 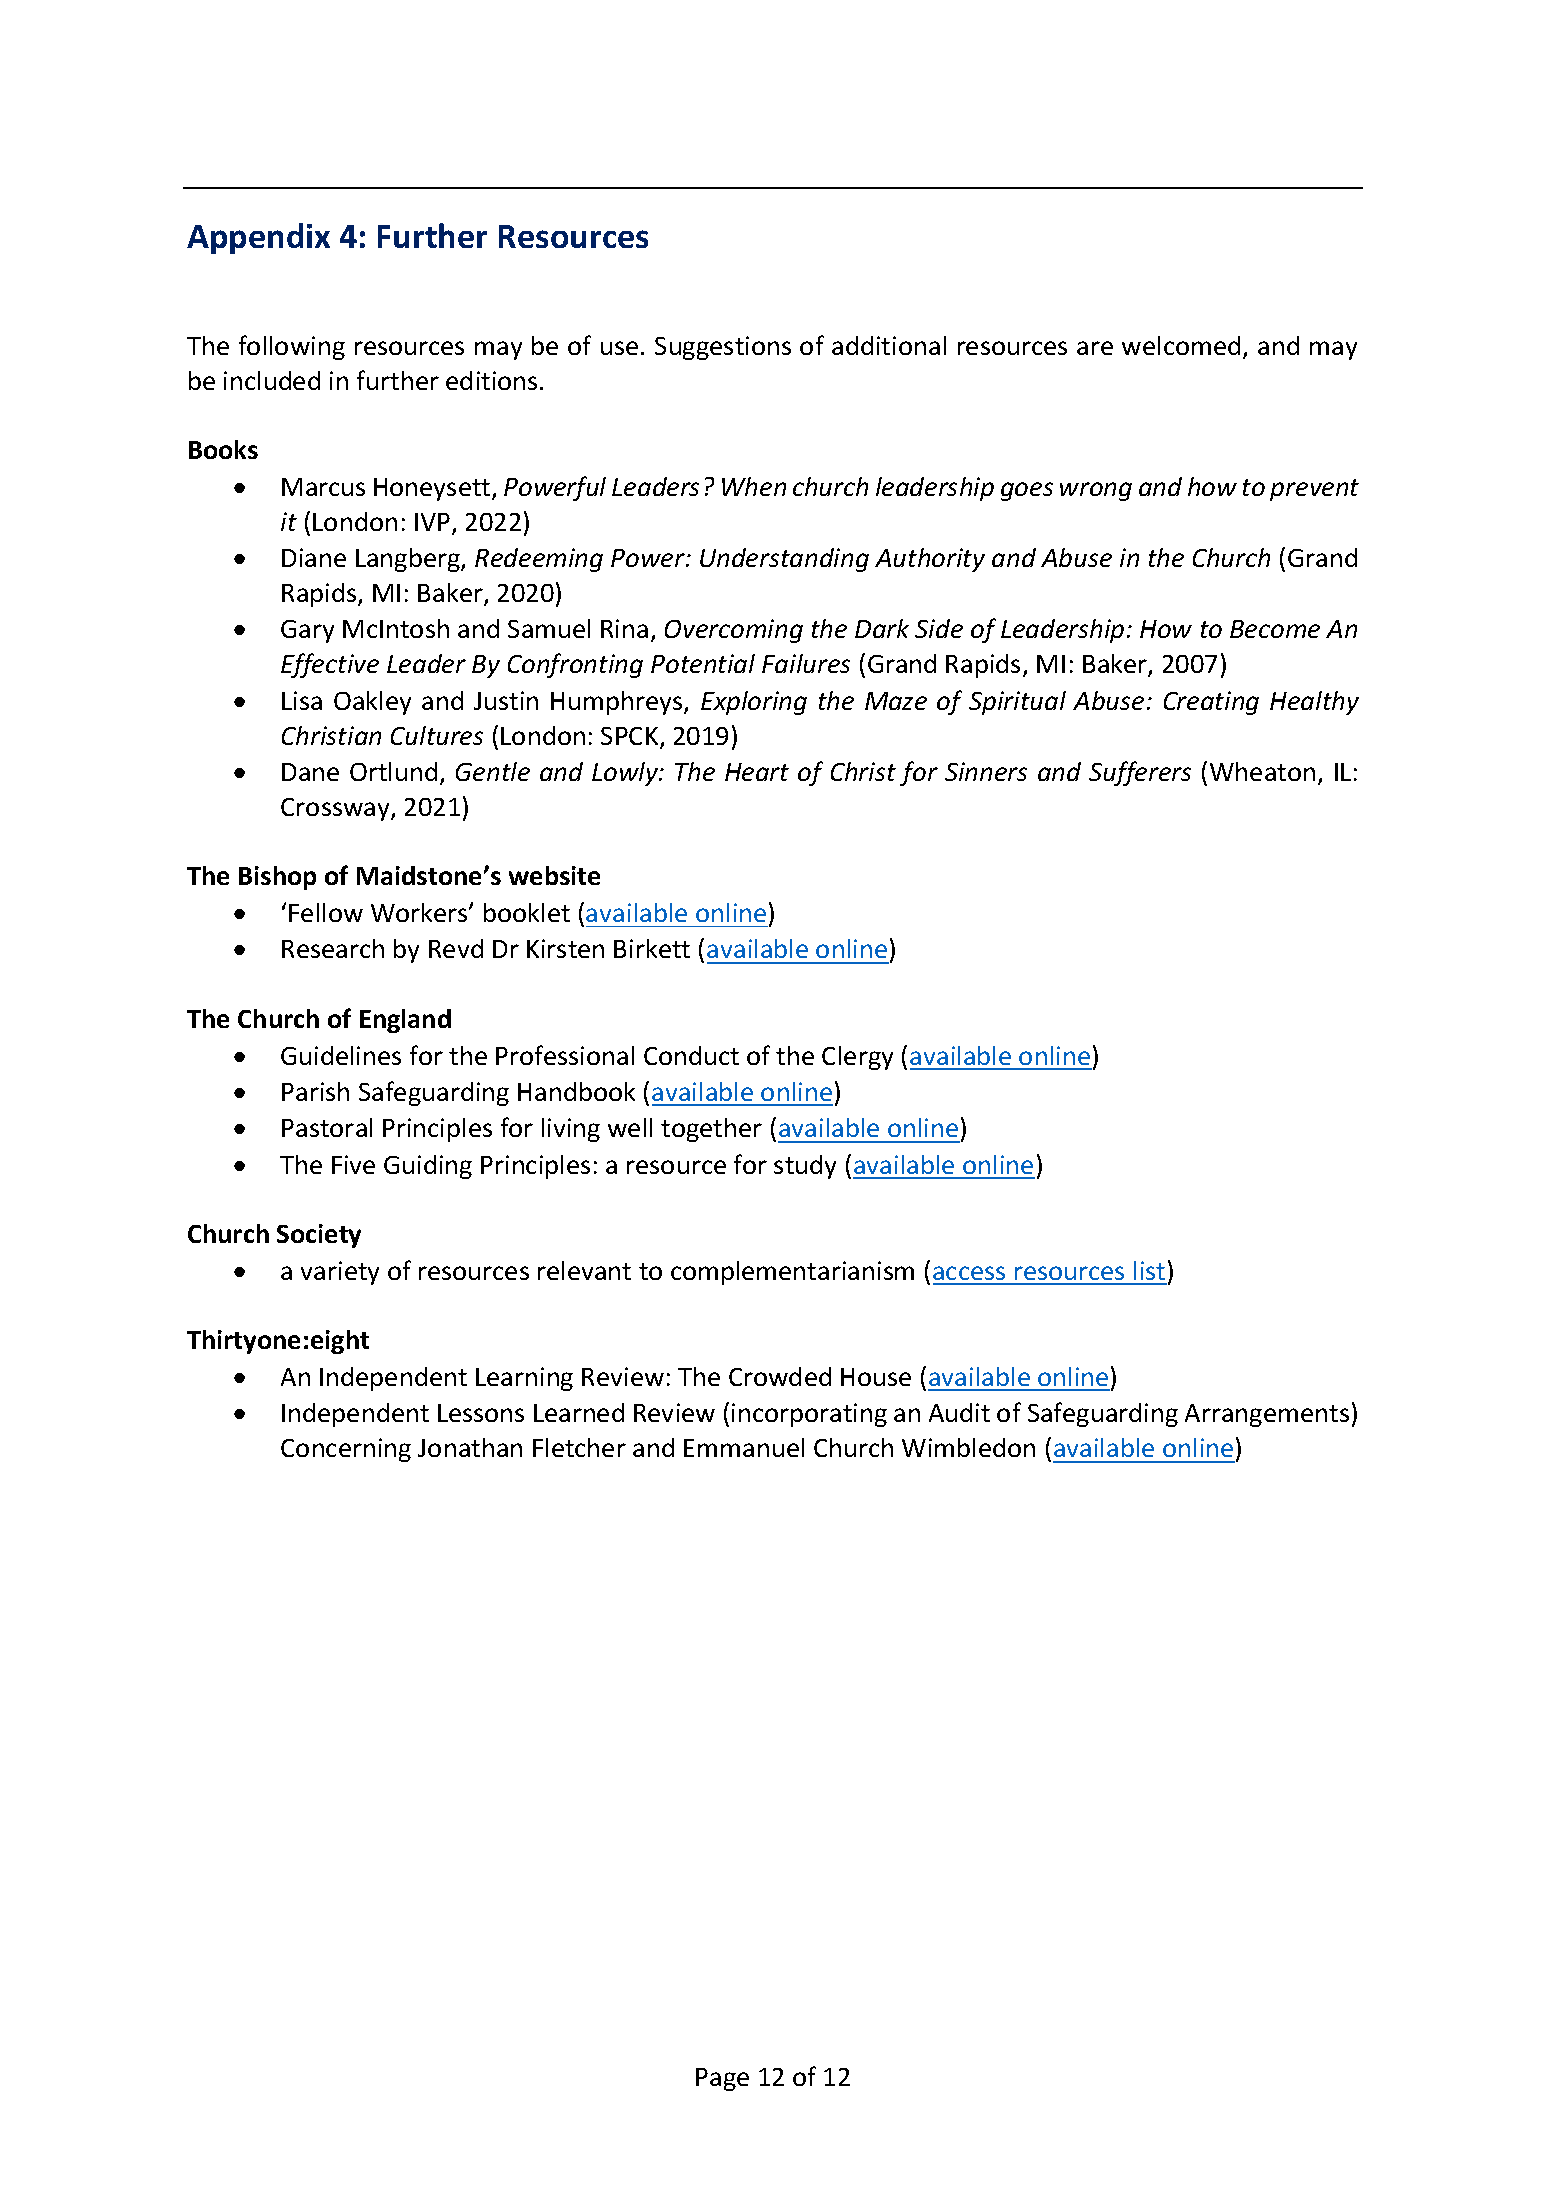 What do you see at coordinates (1181, 345) in the screenshot?
I see `welcomed` at bounding box center [1181, 345].
